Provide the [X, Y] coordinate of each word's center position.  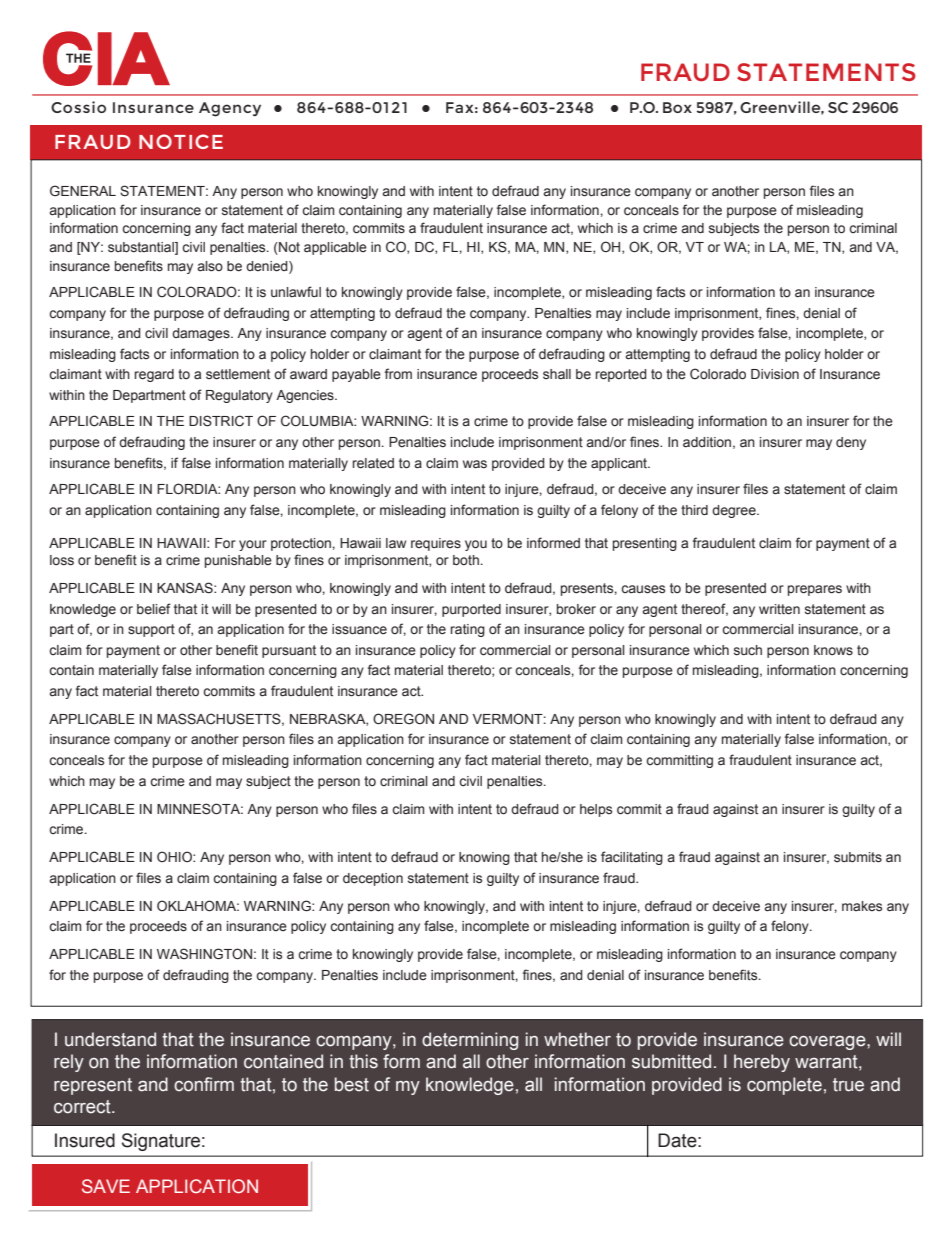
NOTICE [181, 141]
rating [468, 630]
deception [373, 879]
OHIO [175, 856]
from [398, 373]
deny [851, 443]
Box [677, 107]
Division [775, 374]
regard [154, 375]
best [352, 1084]
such [748, 650]
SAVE [106, 1186]
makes [862, 906]
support [151, 630]
